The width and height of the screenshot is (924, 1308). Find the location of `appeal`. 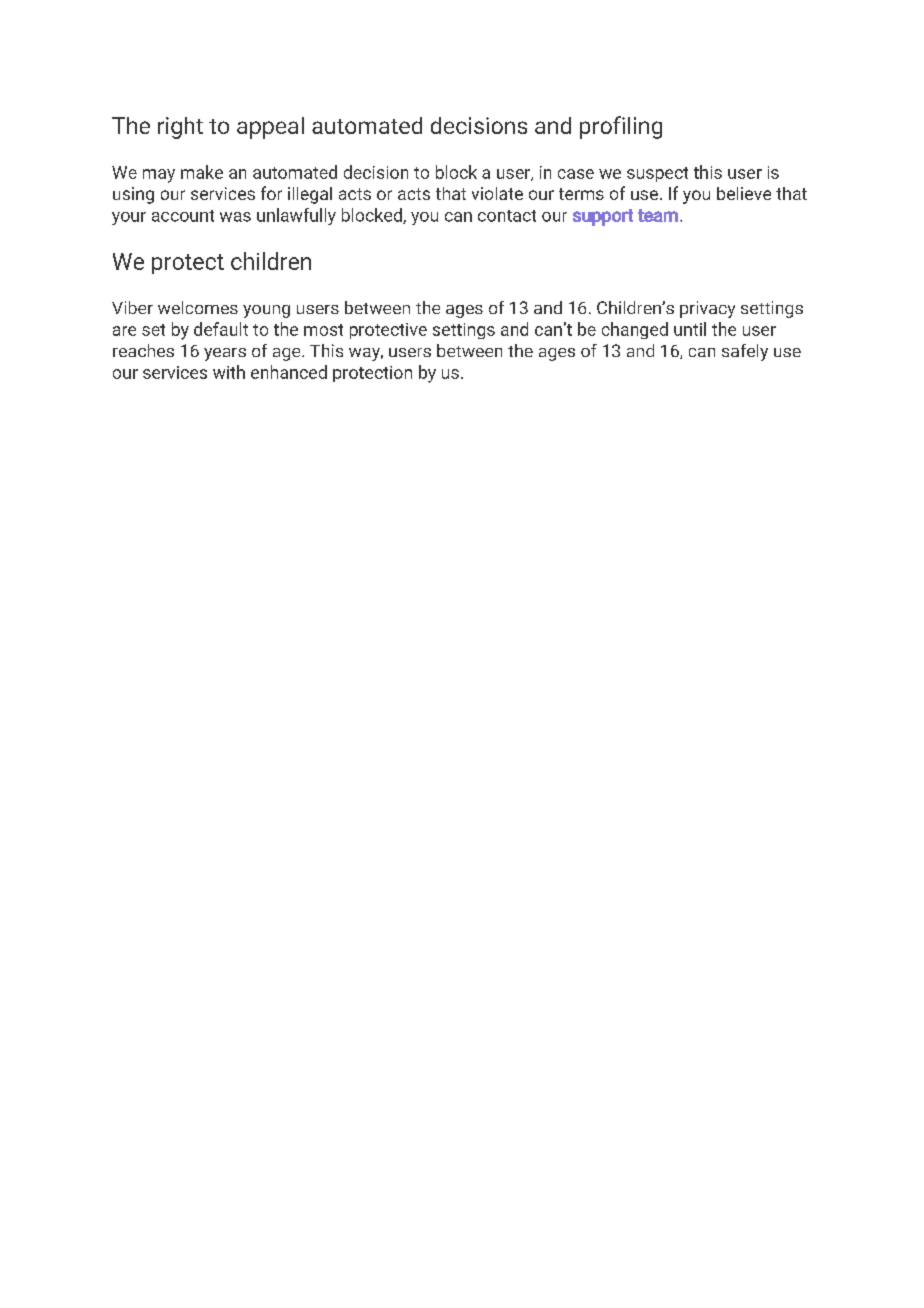

appeal is located at coordinates (270, 128).
